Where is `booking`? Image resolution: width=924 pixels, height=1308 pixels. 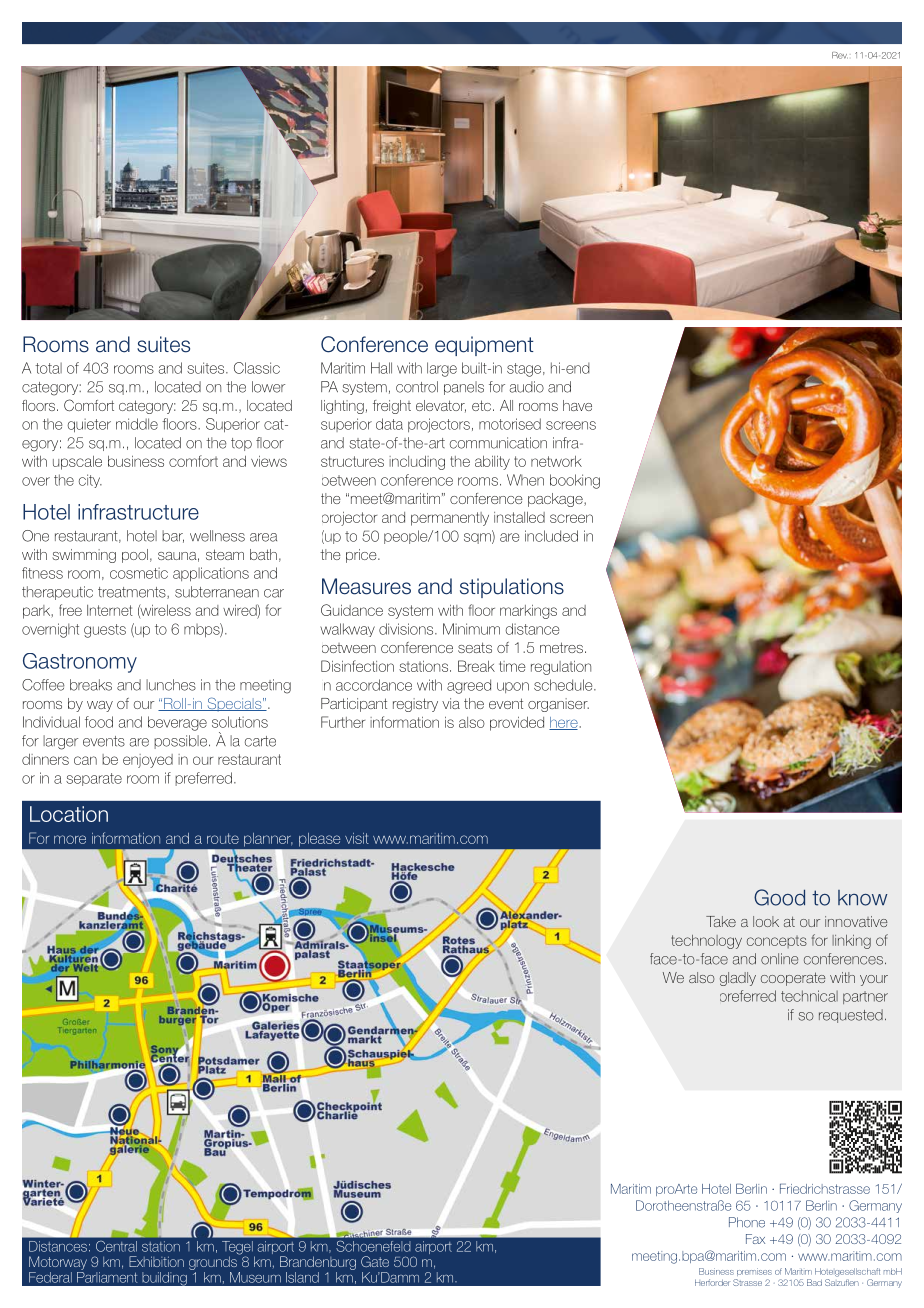 booking is located at coordinates (575, 481).
